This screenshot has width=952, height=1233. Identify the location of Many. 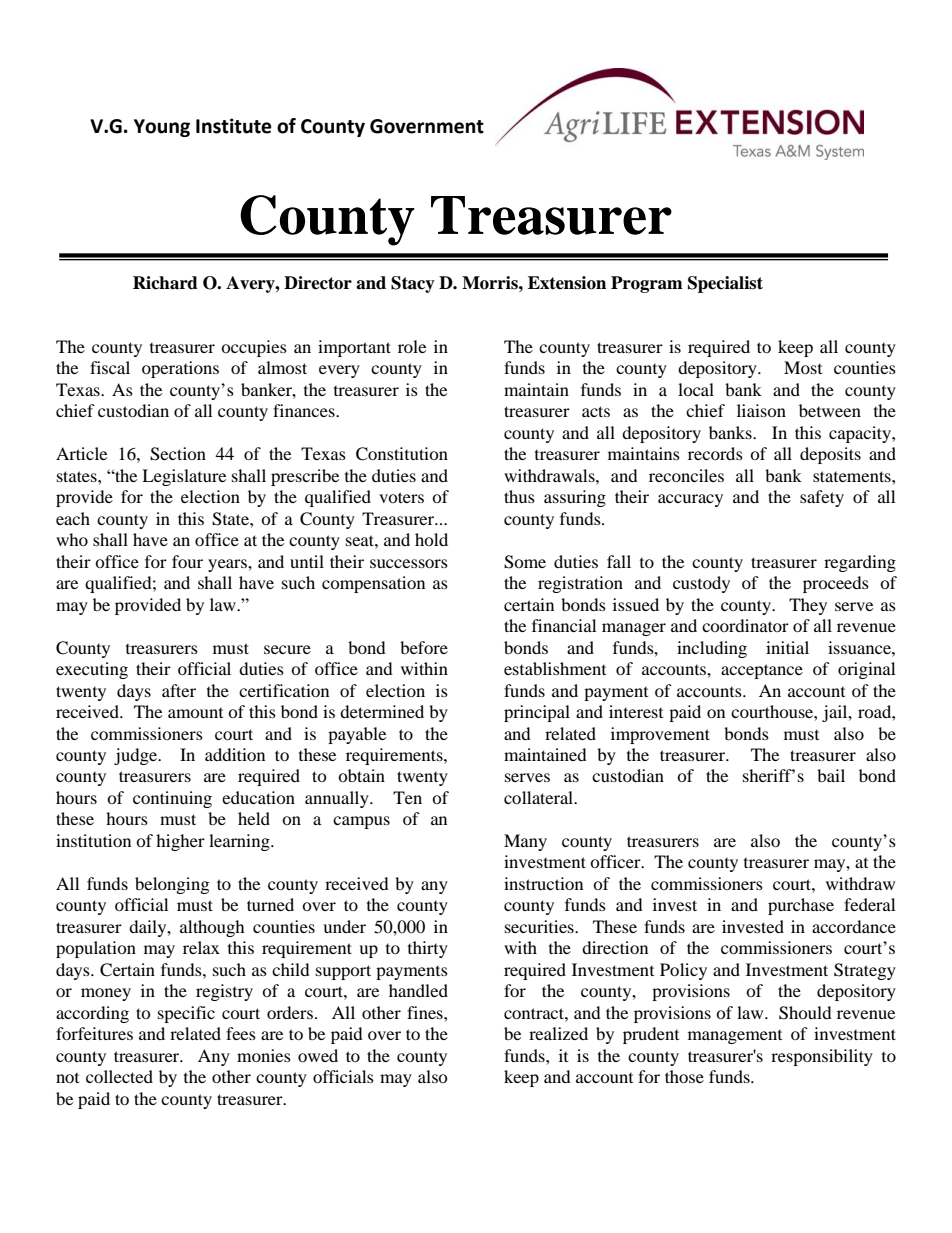
(525, 842).
